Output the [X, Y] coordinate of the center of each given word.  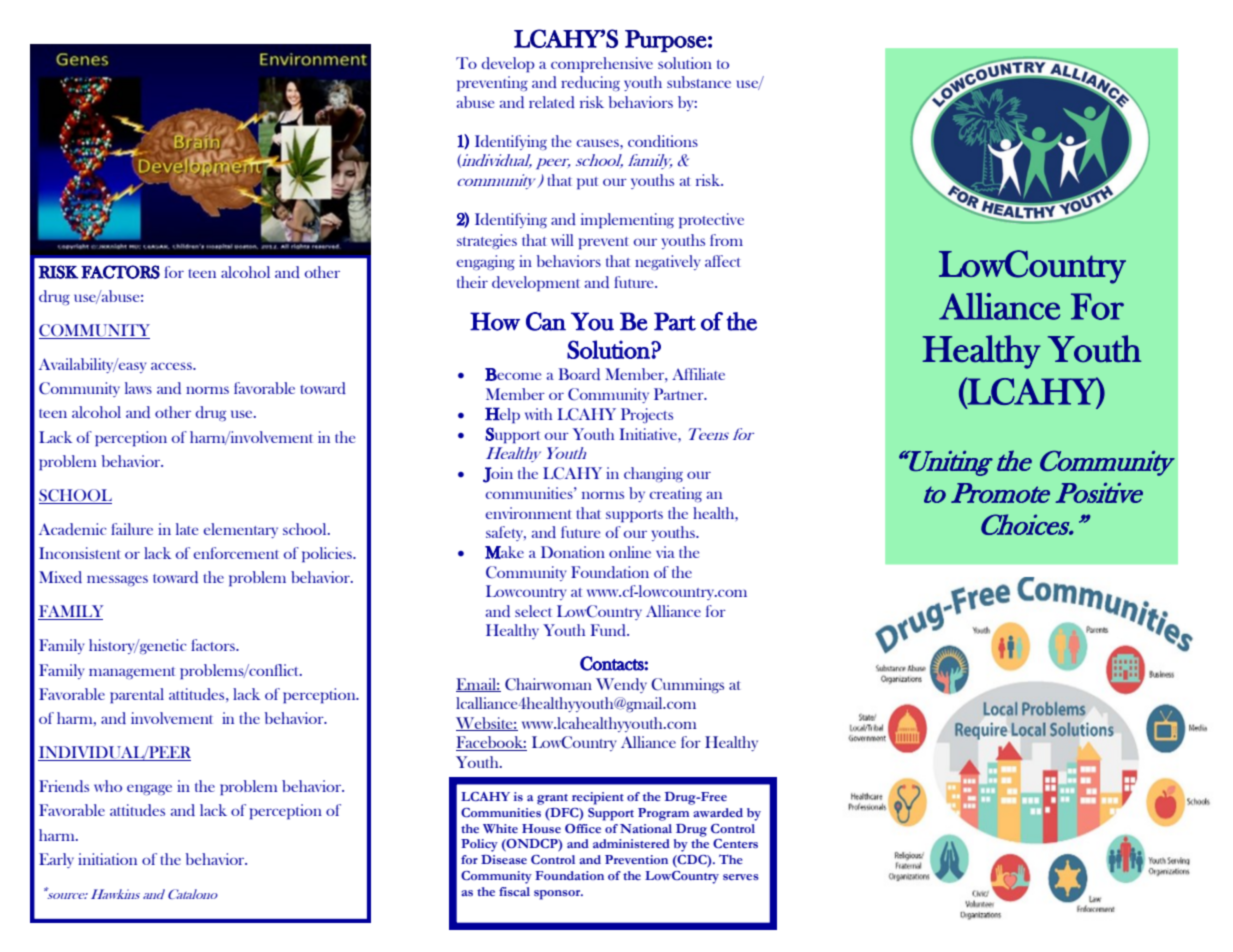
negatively [667, 262]
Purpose [666, 41]
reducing [590, 83]
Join [498, 475]
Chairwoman [548, 684]
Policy [479, 845]
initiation [107, 859]
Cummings [687, 685]
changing [653, 474]
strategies [487, 242]
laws [138, 388]
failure [132, 529]
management [132, 673]
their [472, 282]
